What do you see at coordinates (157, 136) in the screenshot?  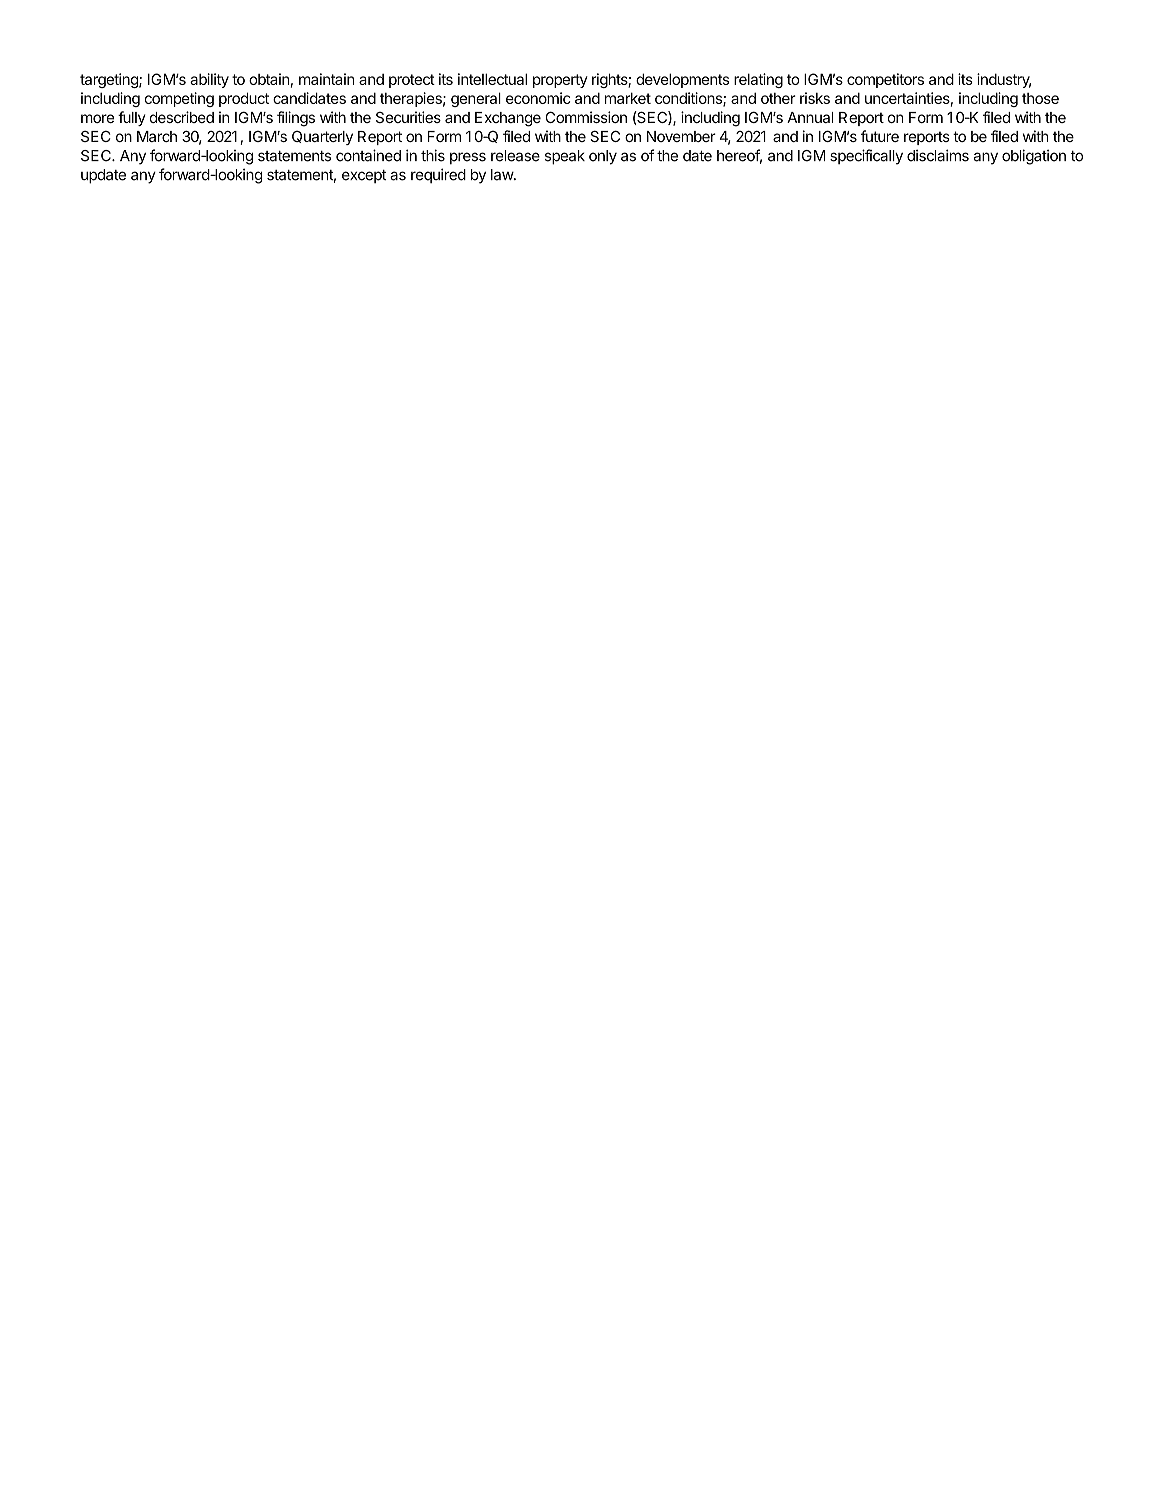 I see `March` at bounding box center [157, 136].
